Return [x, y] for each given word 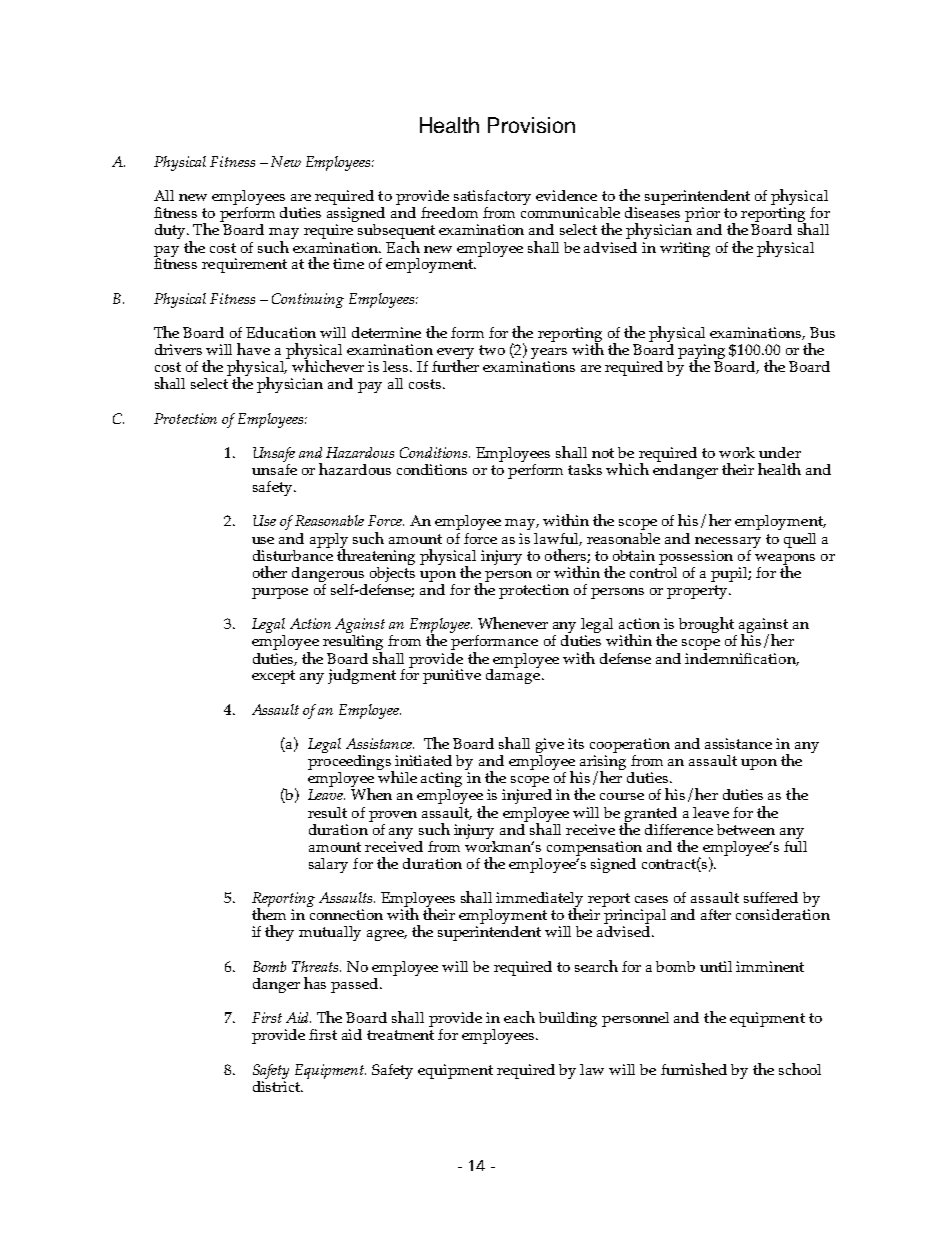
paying [701, 353]
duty [172, 231]
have [253, 349]
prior [703, 216]
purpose [280, 593]
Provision [531, 125]
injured [527, 796]
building [568, 1019]
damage [513, 675]
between [746, 829]
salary [328, 865]
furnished [694, 1069]
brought [708, 626]
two [492, 350]
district [278, 1085]
